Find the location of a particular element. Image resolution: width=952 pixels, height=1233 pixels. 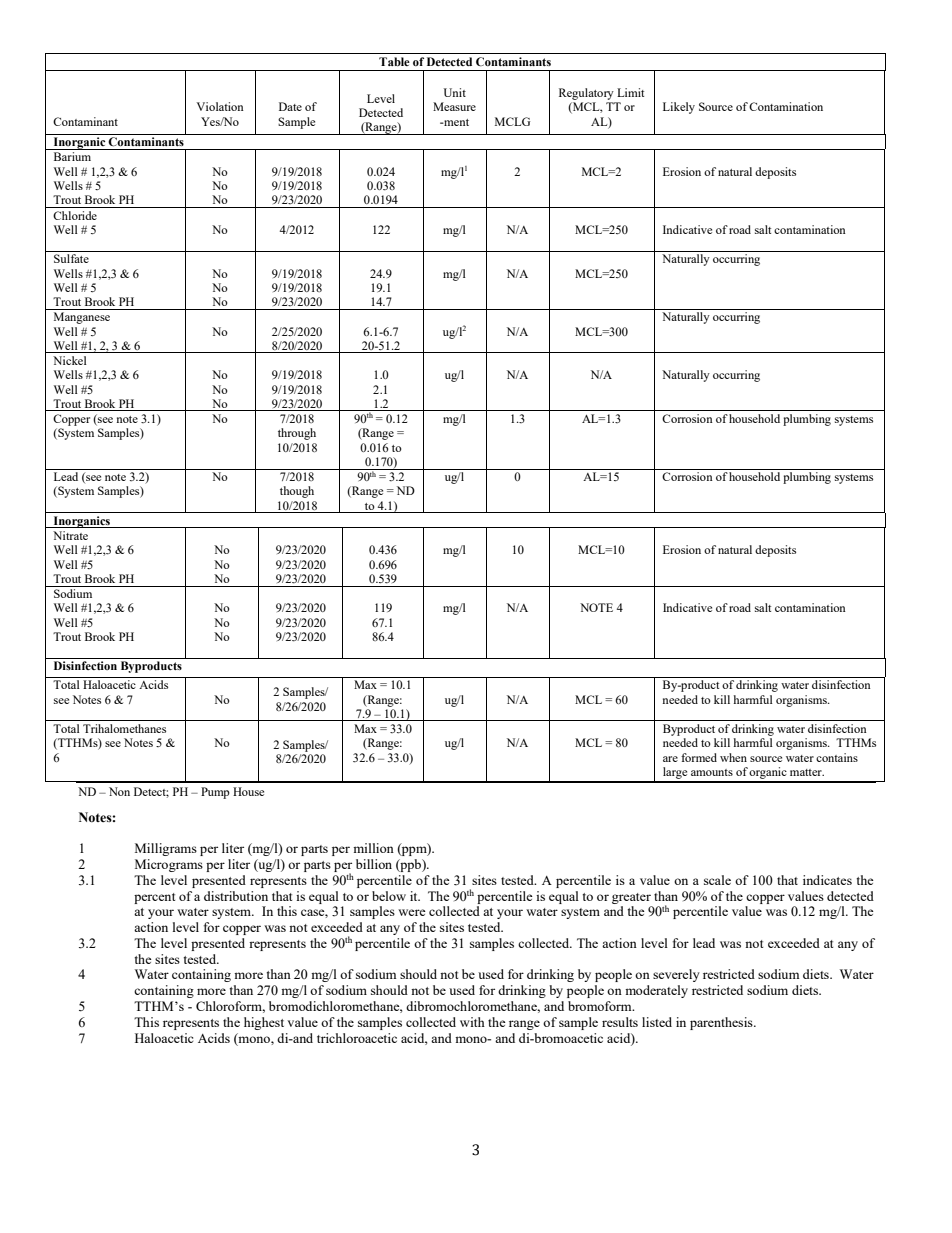

Sulfate is located at coordinates (71, 258).
